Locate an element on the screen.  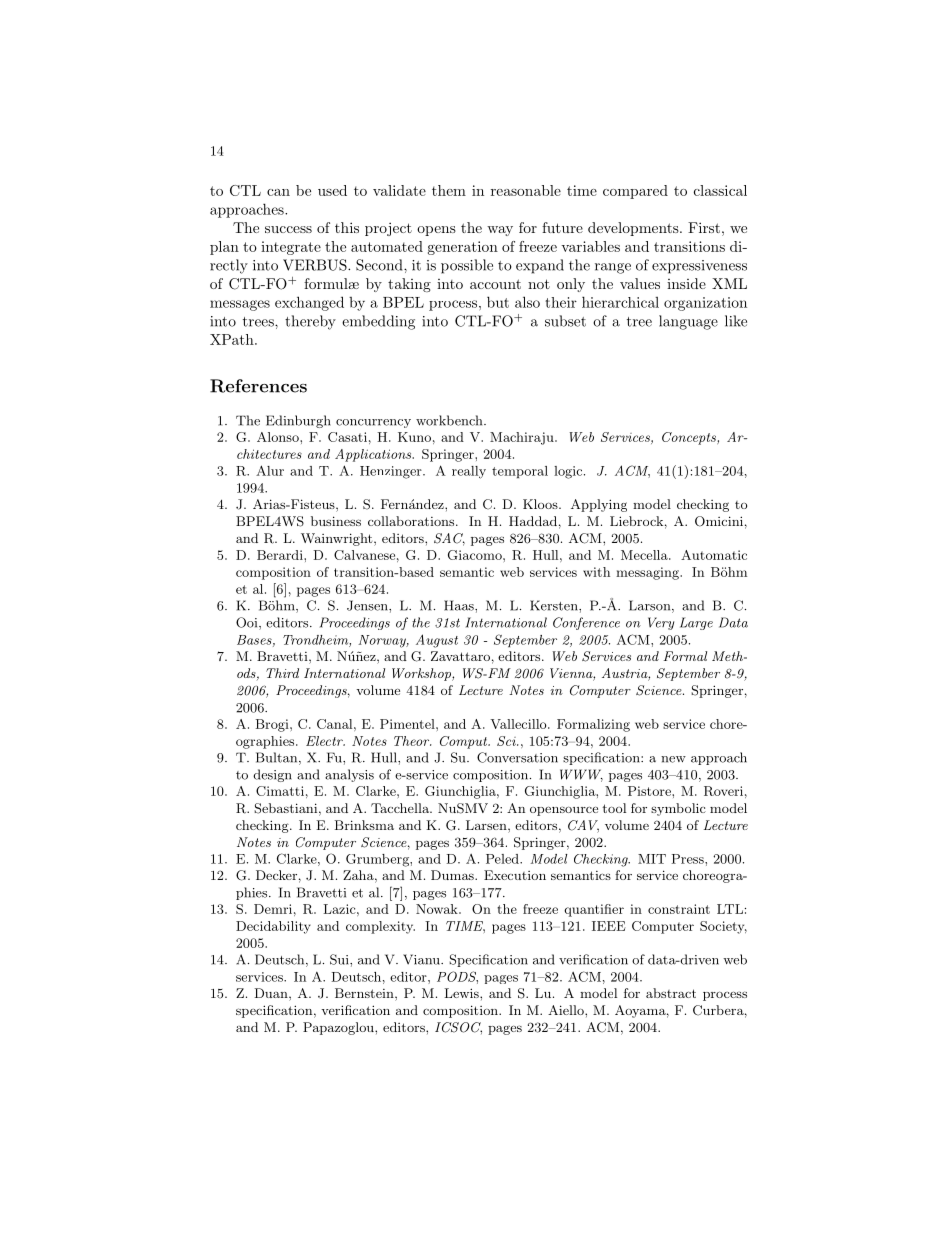
new is located at coordinates (673, 759).
